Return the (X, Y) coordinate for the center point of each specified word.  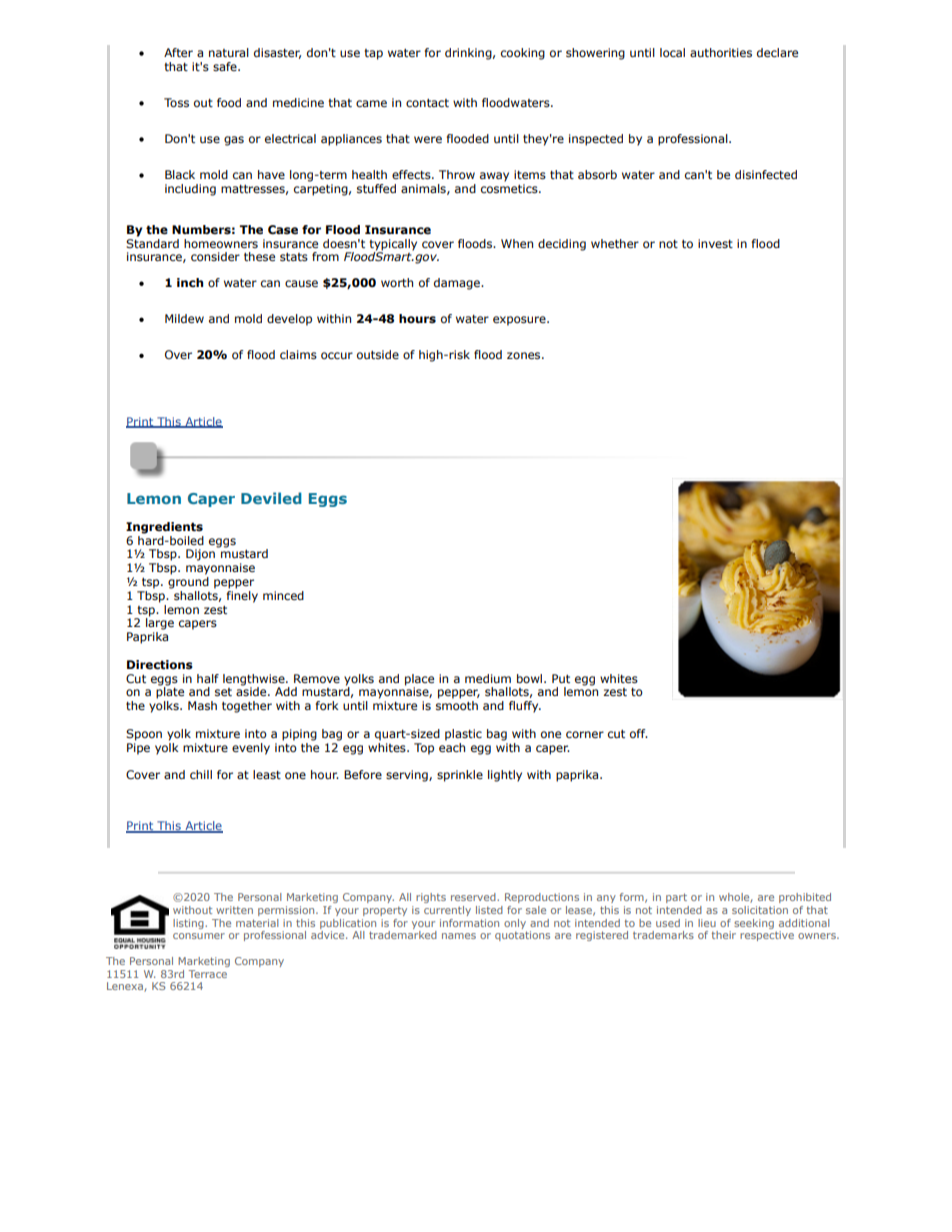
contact (427, 103)
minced (283, 595)
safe (226, 66)
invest (715, 243)
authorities (721, 52)
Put (561, 678)
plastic (463, 735)
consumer (199, 936)
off (639, 733)
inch (190, 282)
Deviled (271, 498)
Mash (202, 705)
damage (458, 284)
